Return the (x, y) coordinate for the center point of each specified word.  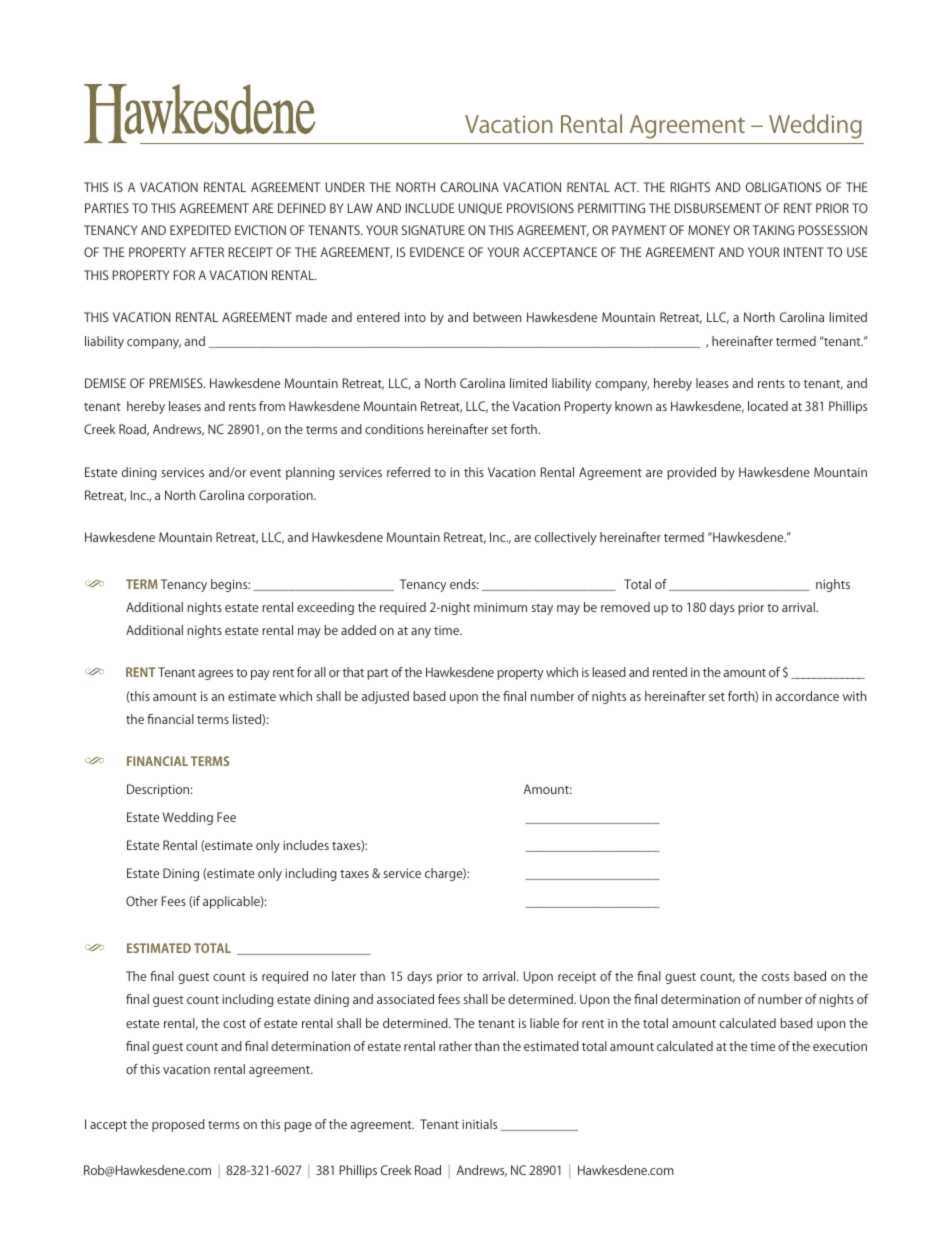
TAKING (773, 230)
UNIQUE (481, 208)
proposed (178, 1125)
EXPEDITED (200, 230)
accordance (807, 696)
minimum (500, 607)
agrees (215, 675)
